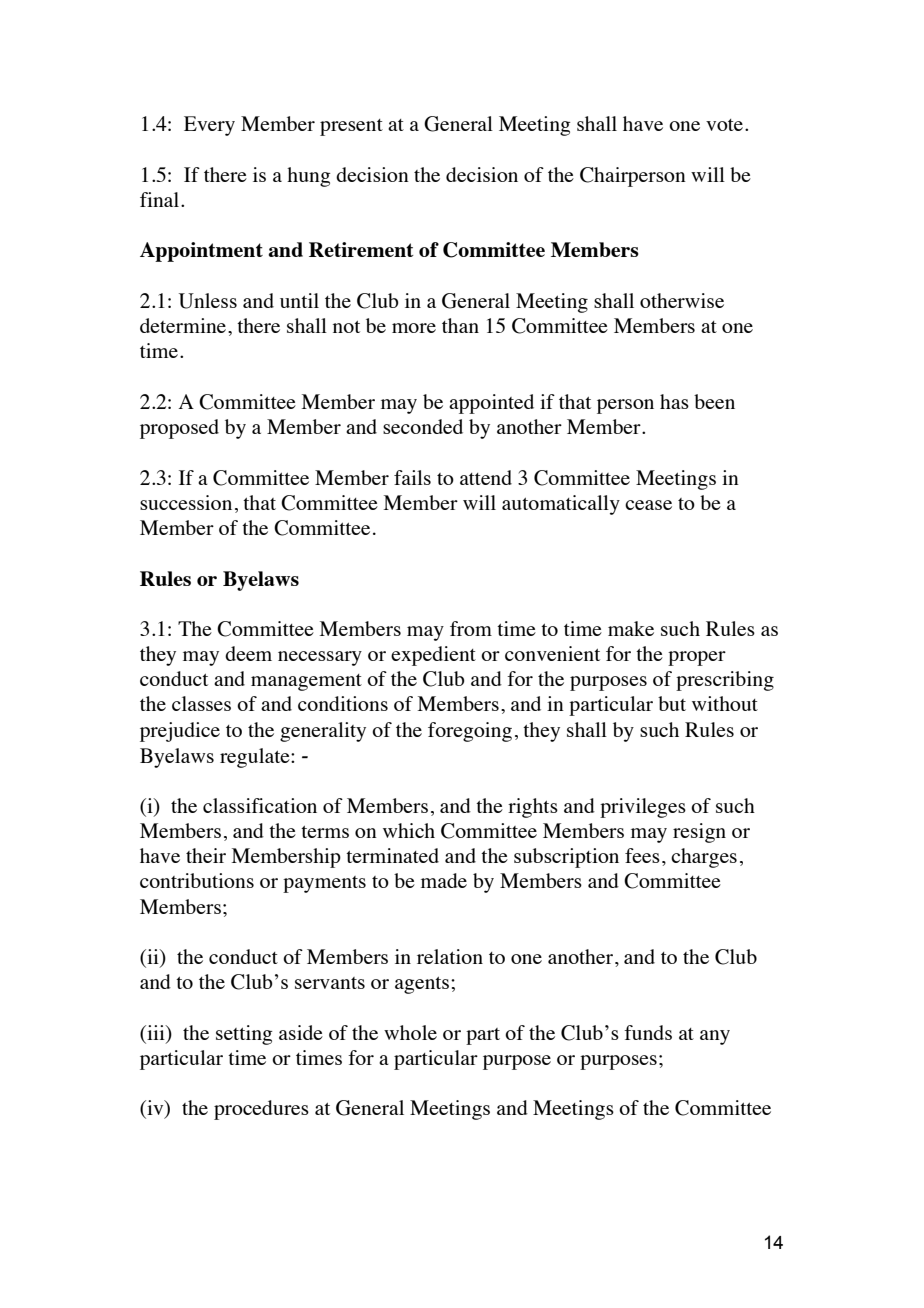  What do you see at coordinates (444, 880) in the image?
I see `made` at bounding box center [444, 880].
